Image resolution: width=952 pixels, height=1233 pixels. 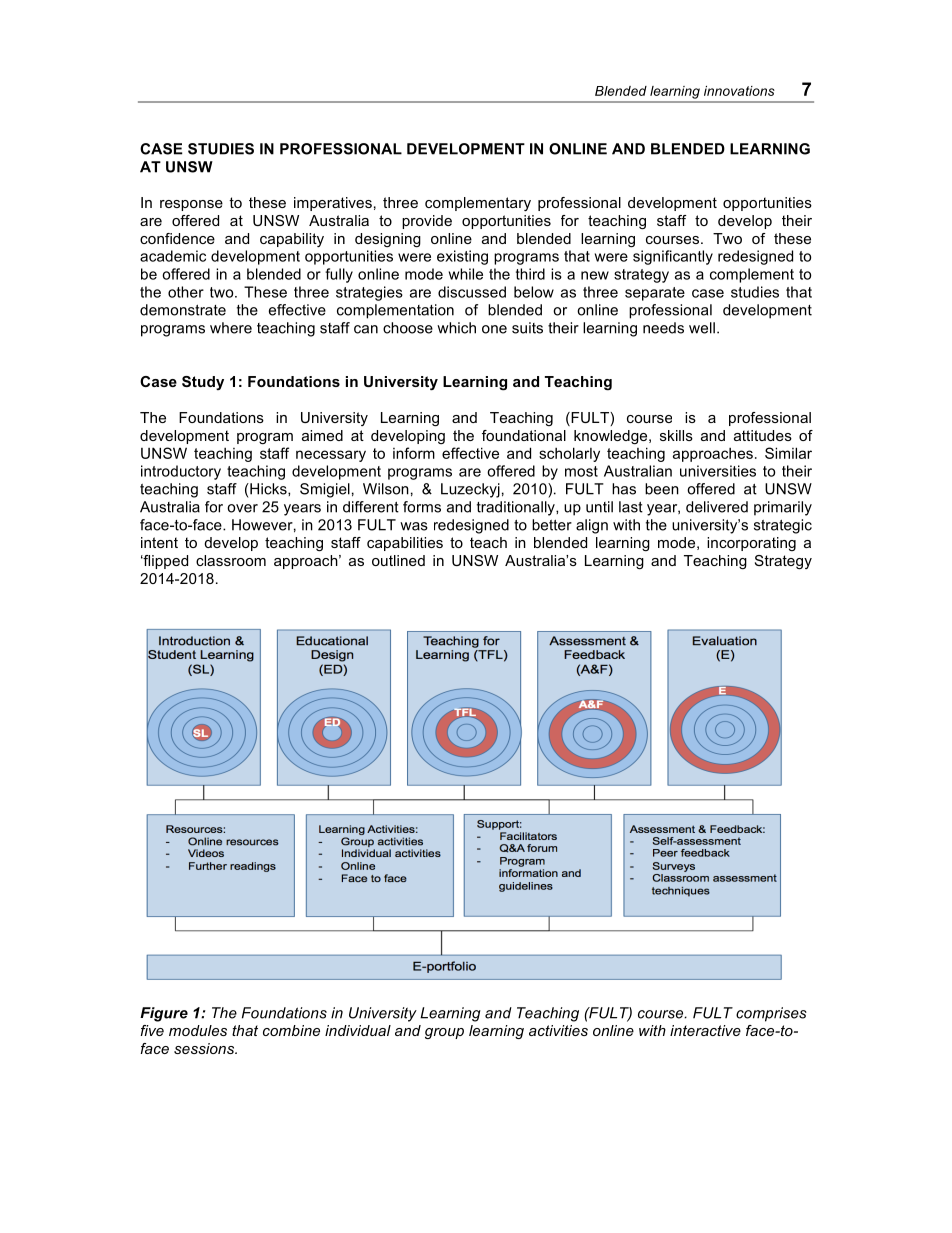 I want to click on classroom, so click(x=231, y=560).
